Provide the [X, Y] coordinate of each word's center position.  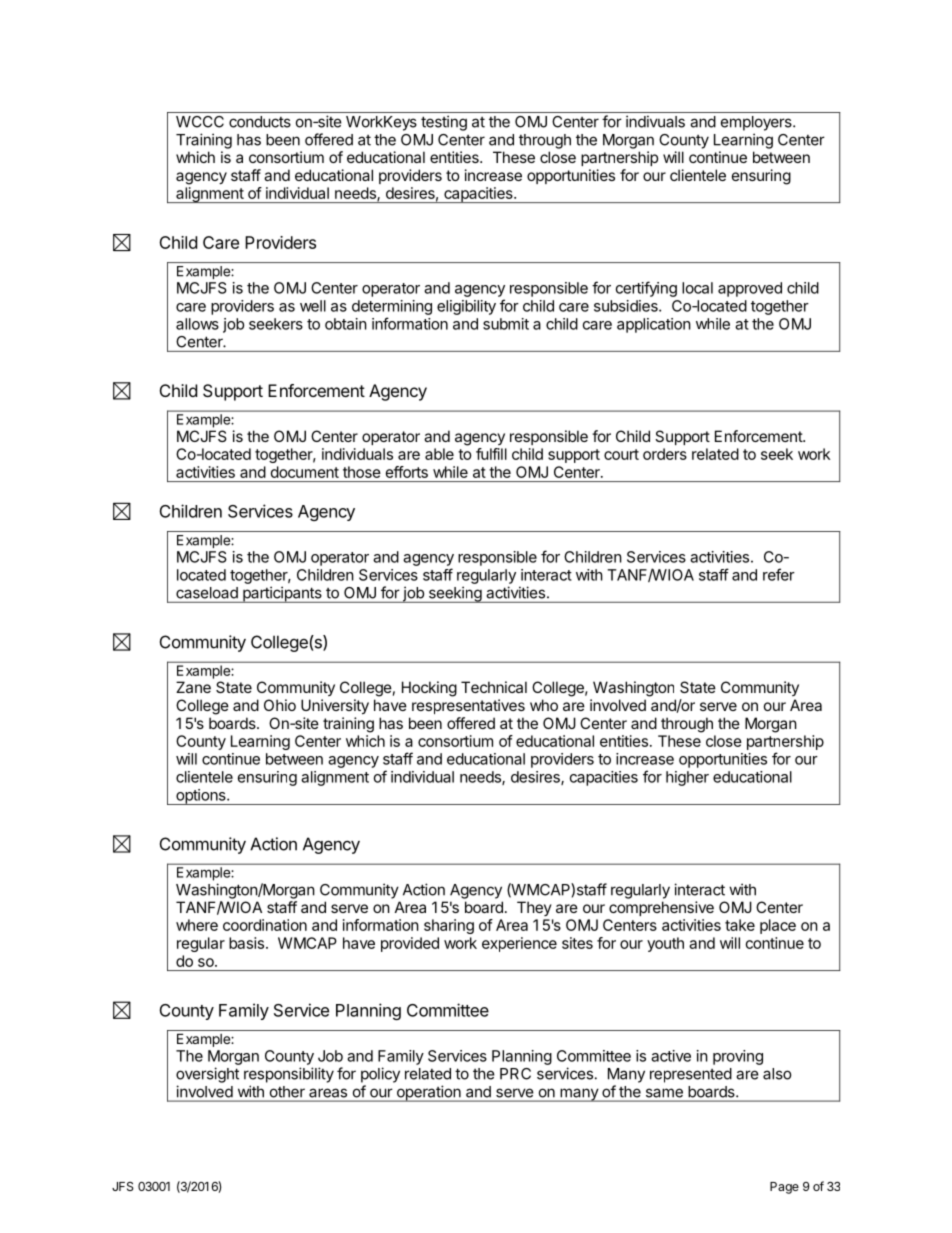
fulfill [491, 454]
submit [506, 324]
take [740, 925]
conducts [260, 122]
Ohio [280, 705]
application [654, 325]
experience [519, 944]
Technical [494, 687]
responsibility [289, 1075]
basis [246, 943]
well [313, 306]
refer [779, 574]
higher [687, 778]
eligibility [466, 307]
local [697, 288]
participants [282, 594]
